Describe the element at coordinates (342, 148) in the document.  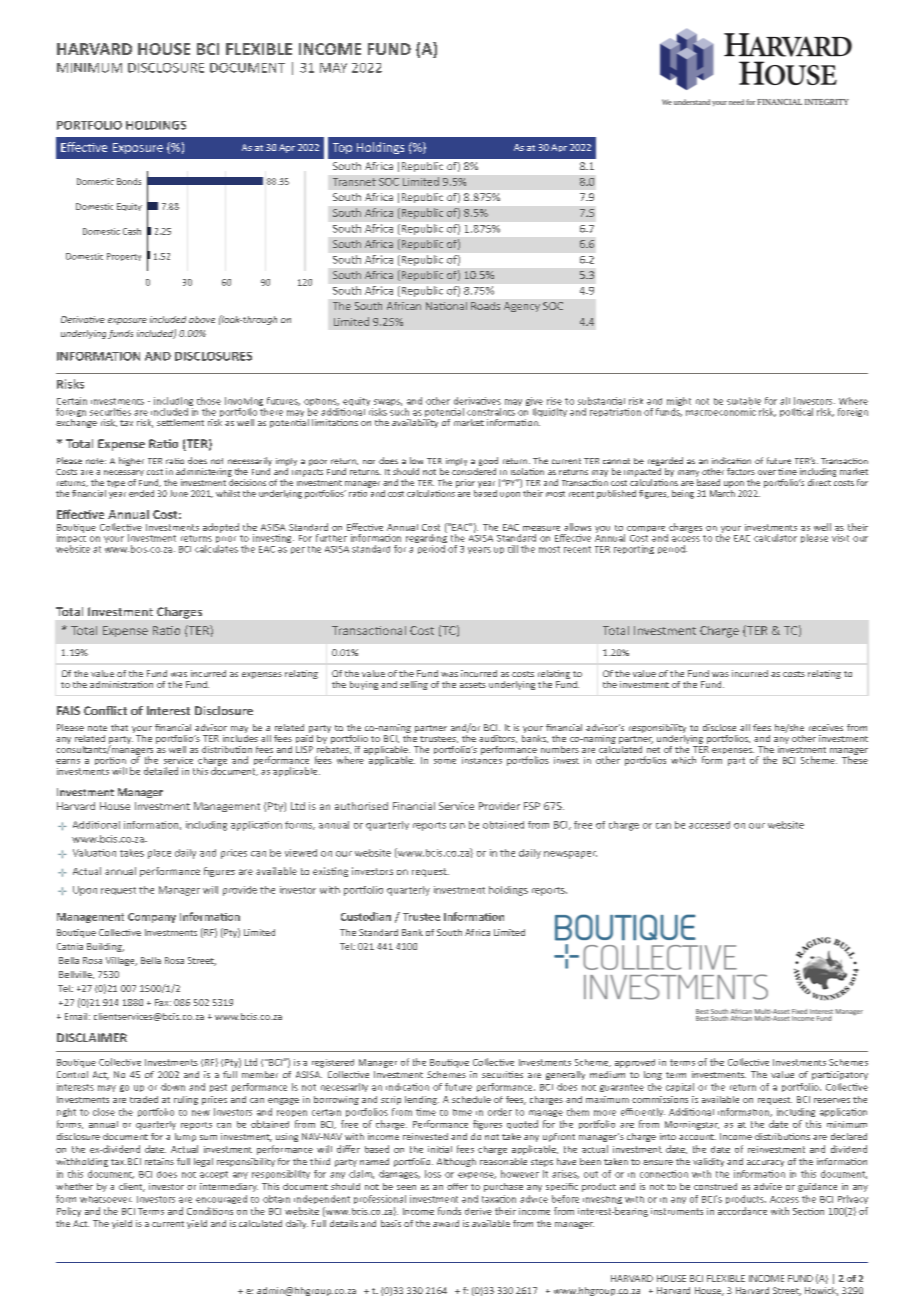
I see `Top` at that location.
